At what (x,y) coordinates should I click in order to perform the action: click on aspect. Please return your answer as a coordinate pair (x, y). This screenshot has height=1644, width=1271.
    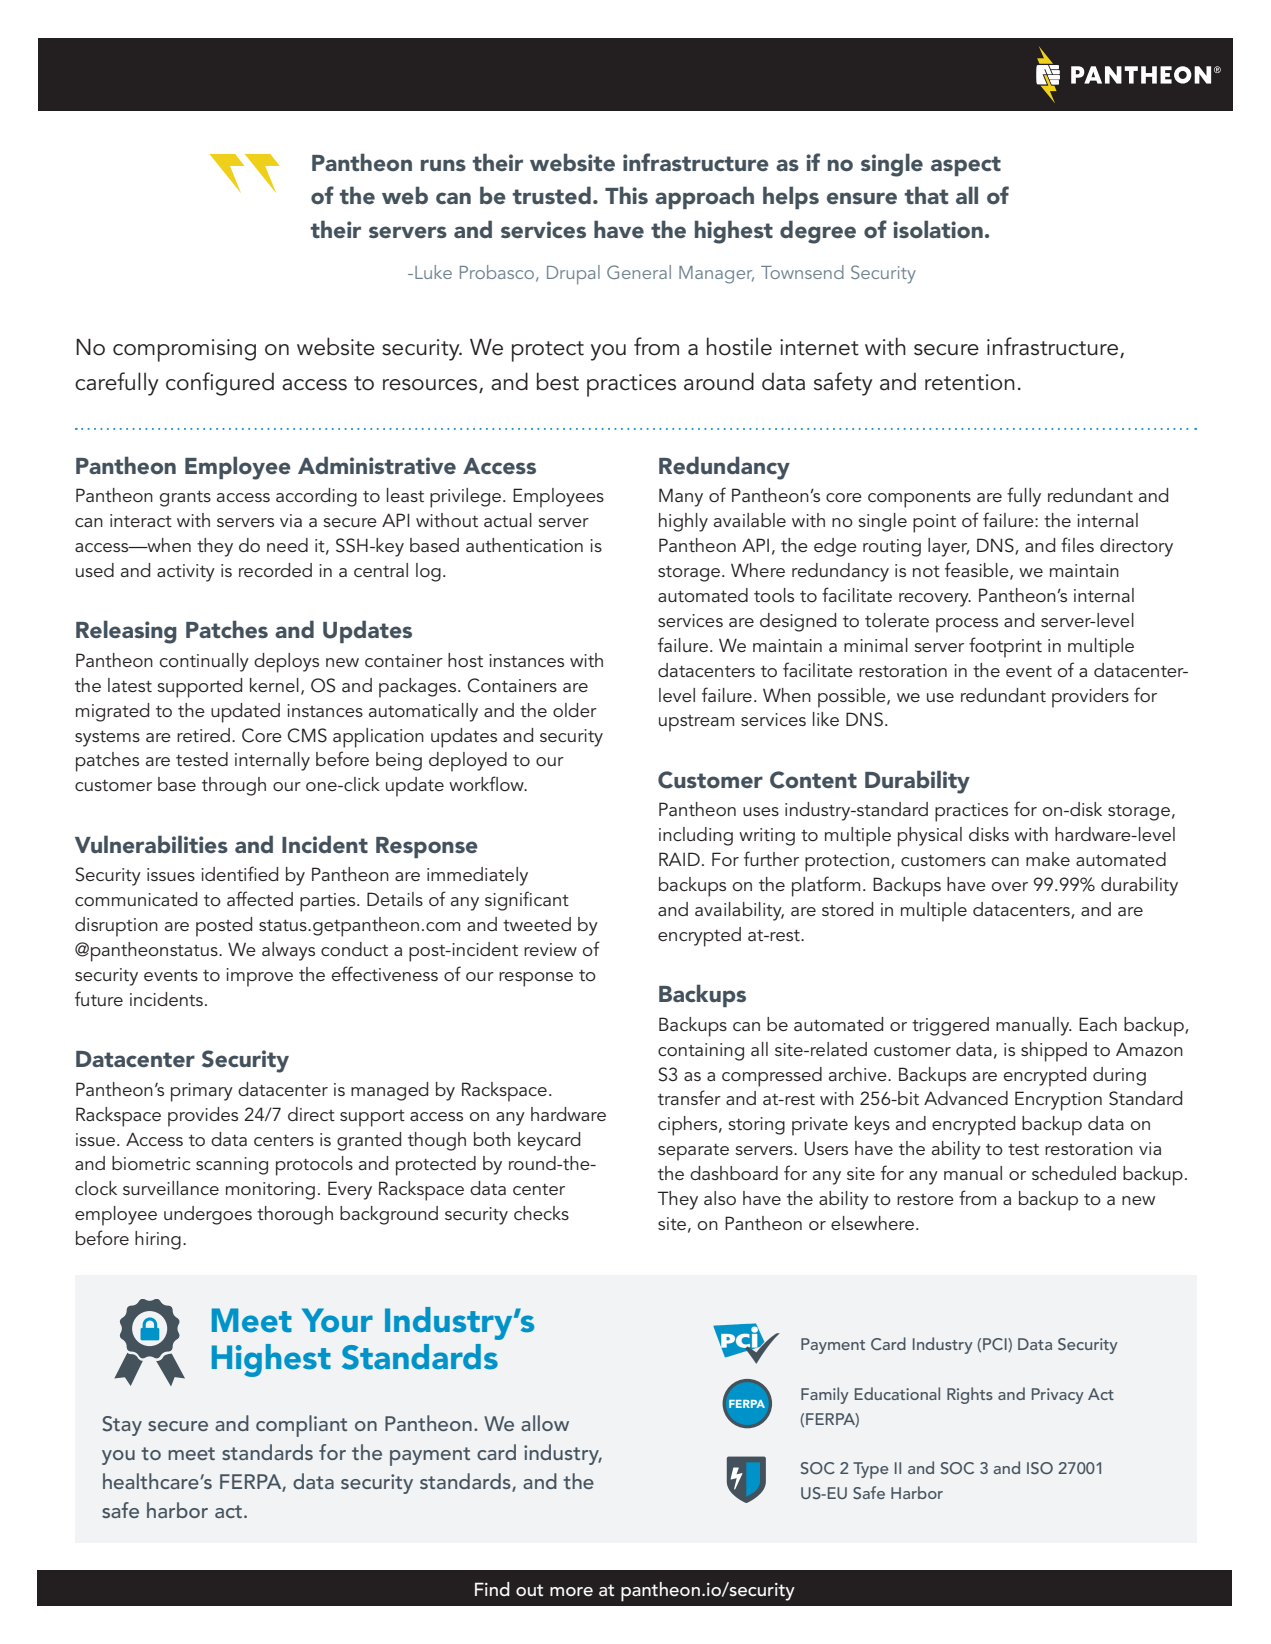
    Looking at the image, I should click on (966, 166).
